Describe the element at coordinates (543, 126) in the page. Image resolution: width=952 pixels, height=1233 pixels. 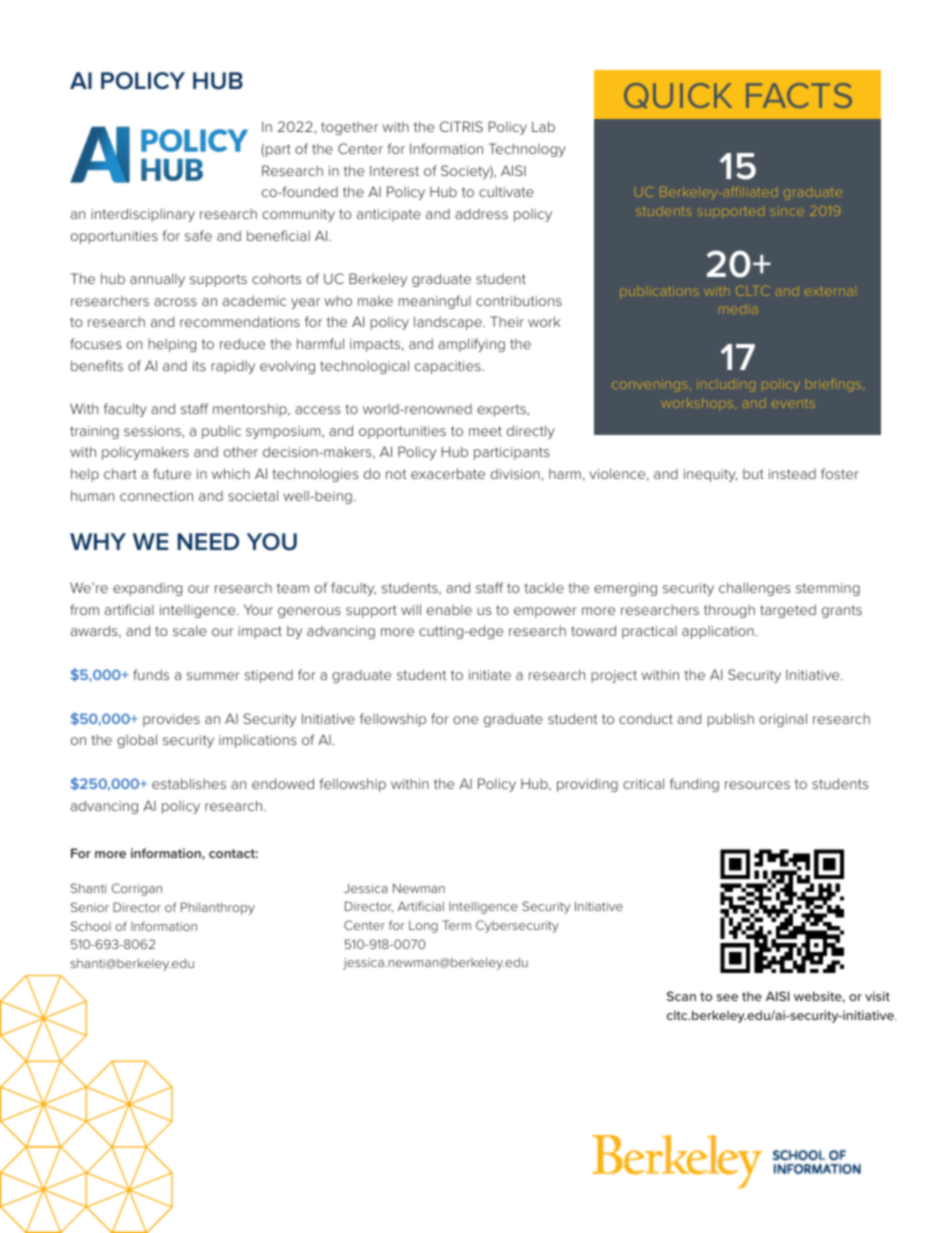
I see `Lab` at that location.
